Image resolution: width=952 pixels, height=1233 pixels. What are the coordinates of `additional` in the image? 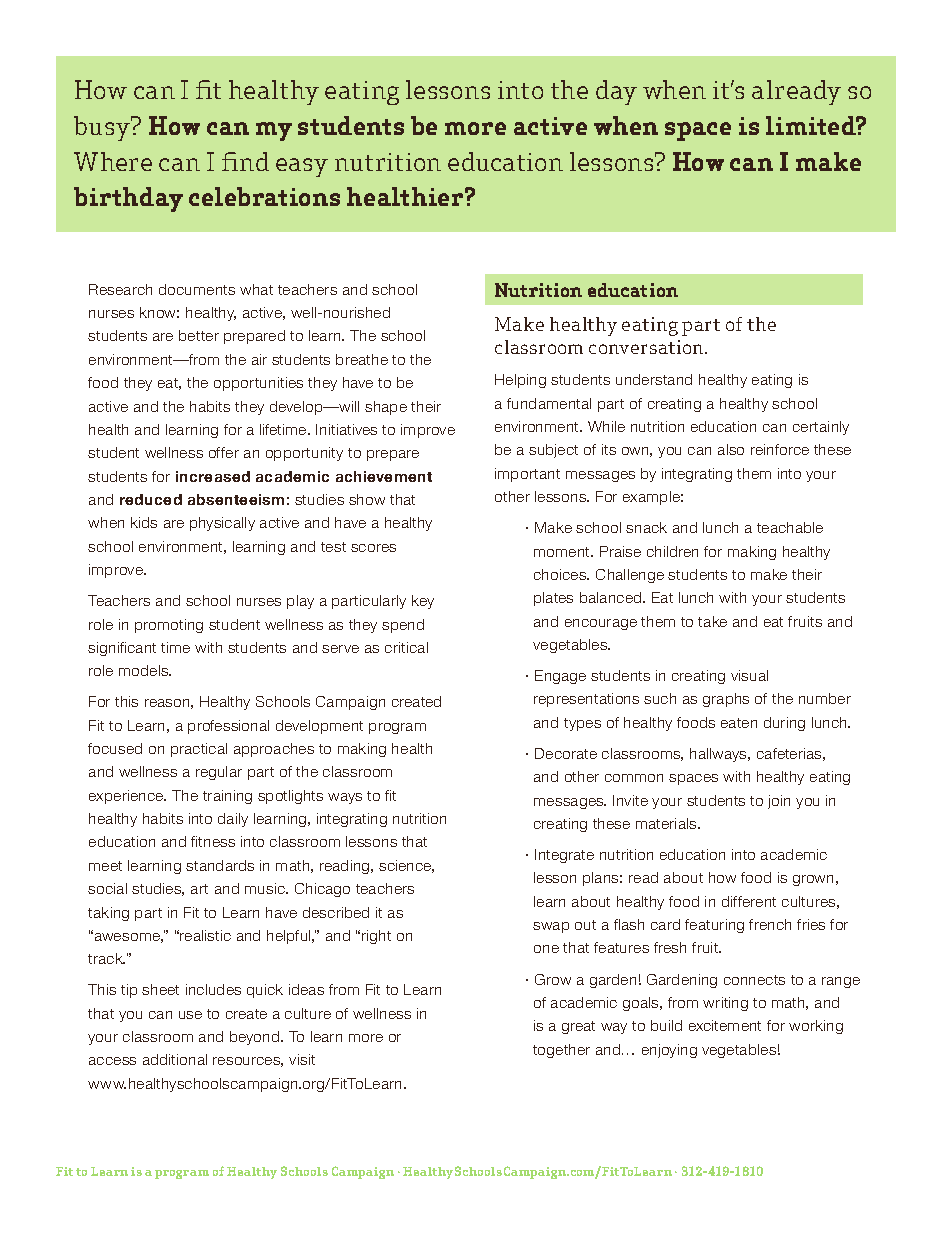 It's located at (175, 1059).
